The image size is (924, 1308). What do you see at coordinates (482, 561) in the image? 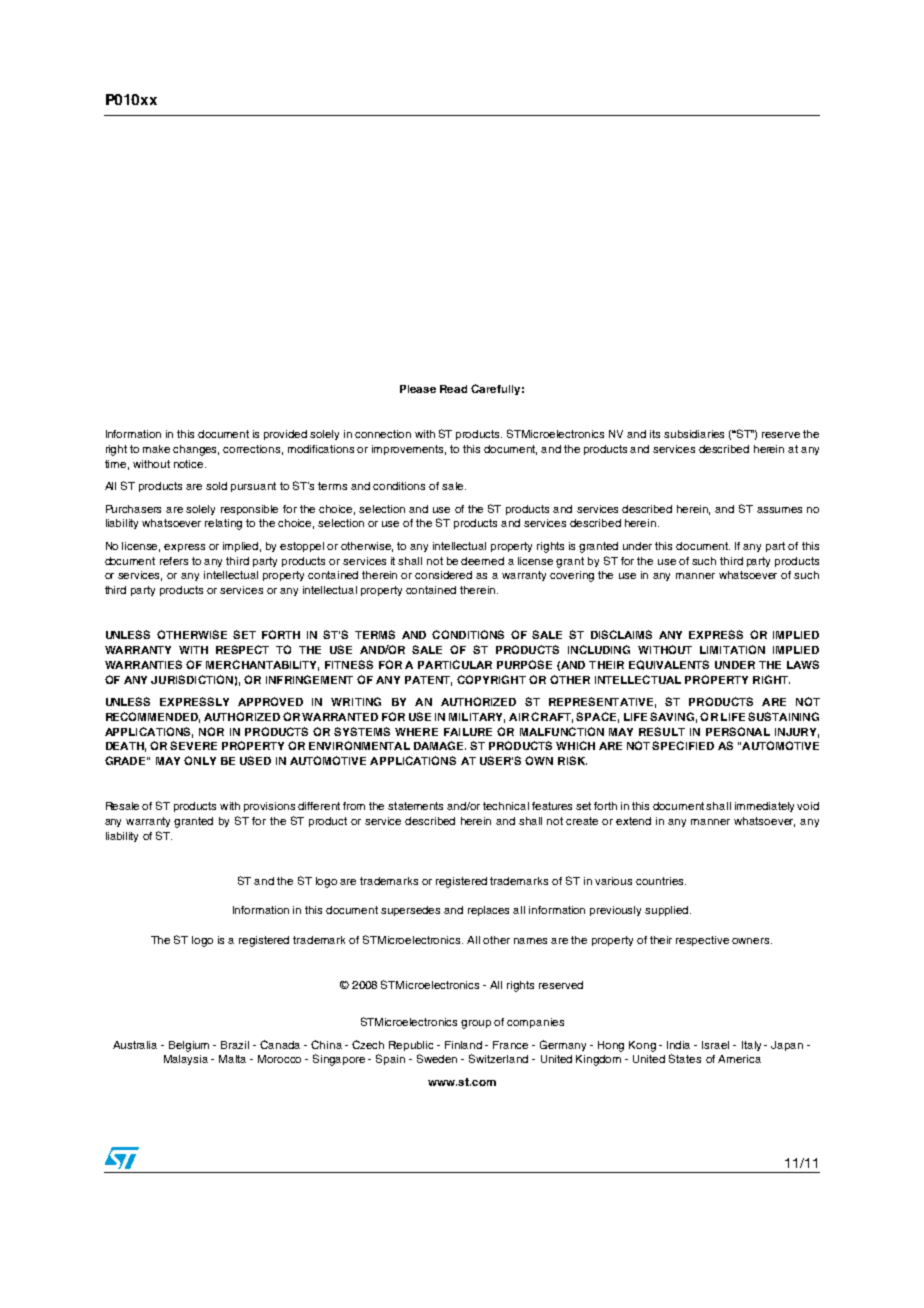
I see `deemed` at bounding box center [482, 561].
